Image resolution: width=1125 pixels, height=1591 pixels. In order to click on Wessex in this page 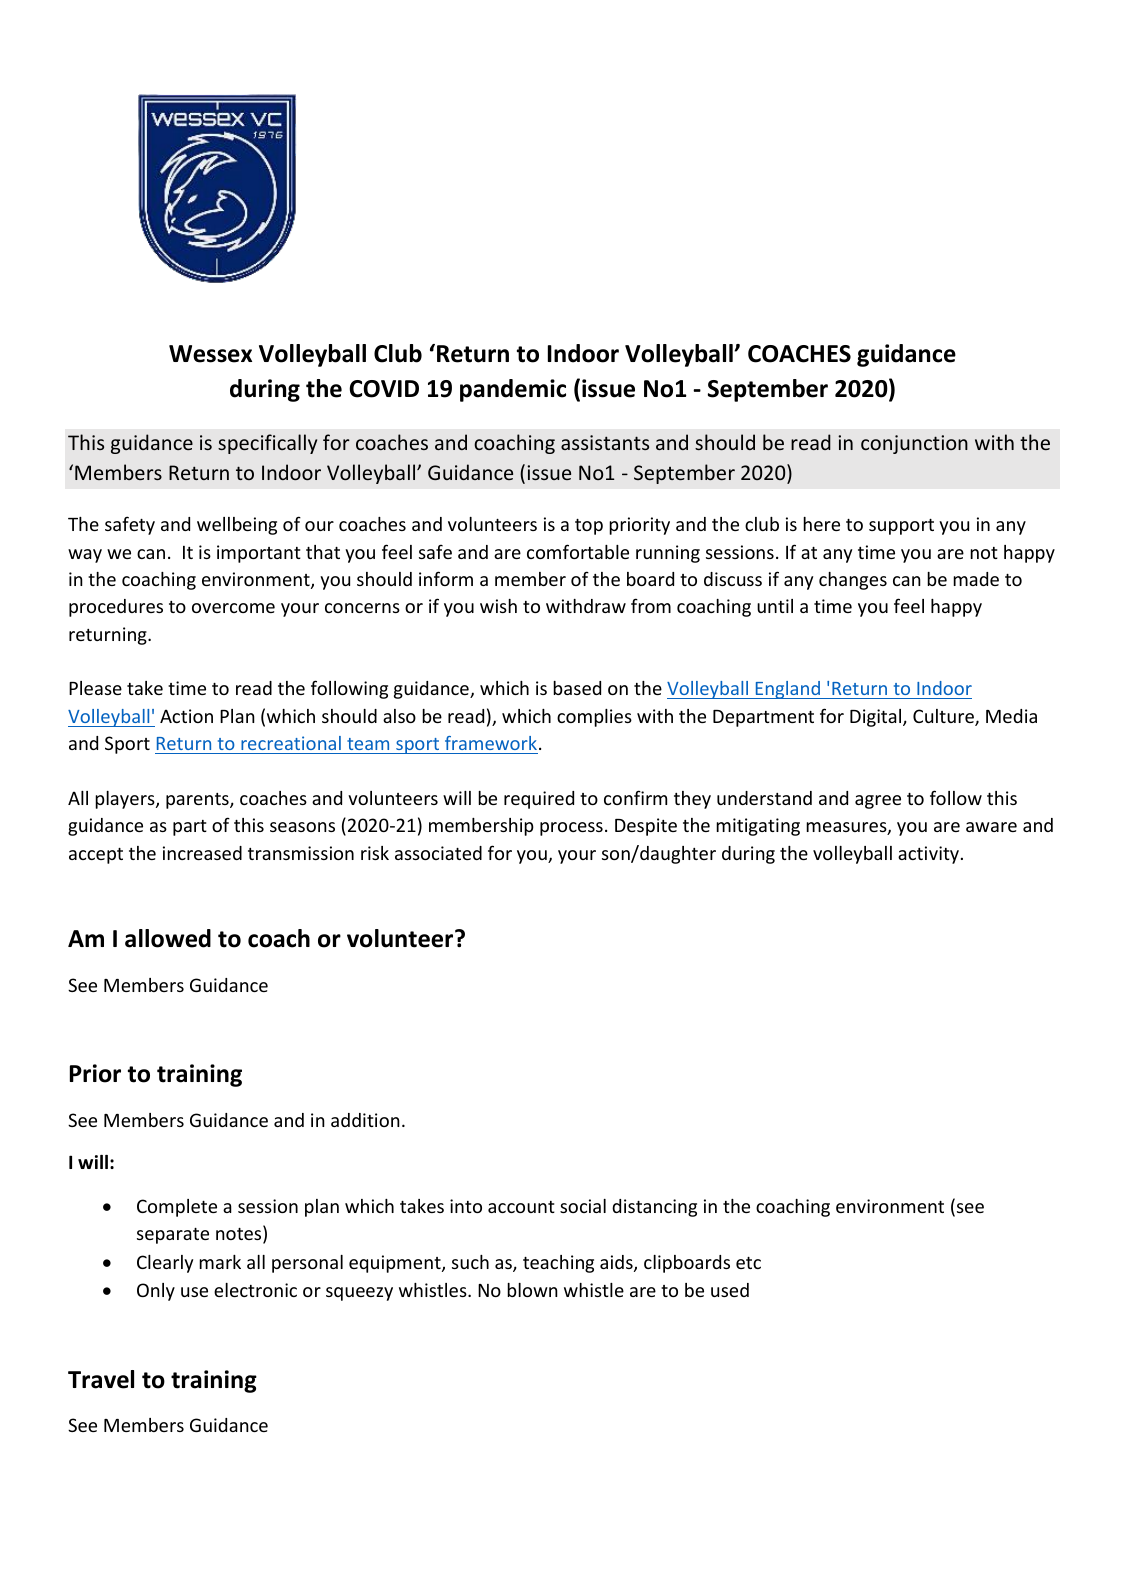, I will do `click(210, 354)`.
